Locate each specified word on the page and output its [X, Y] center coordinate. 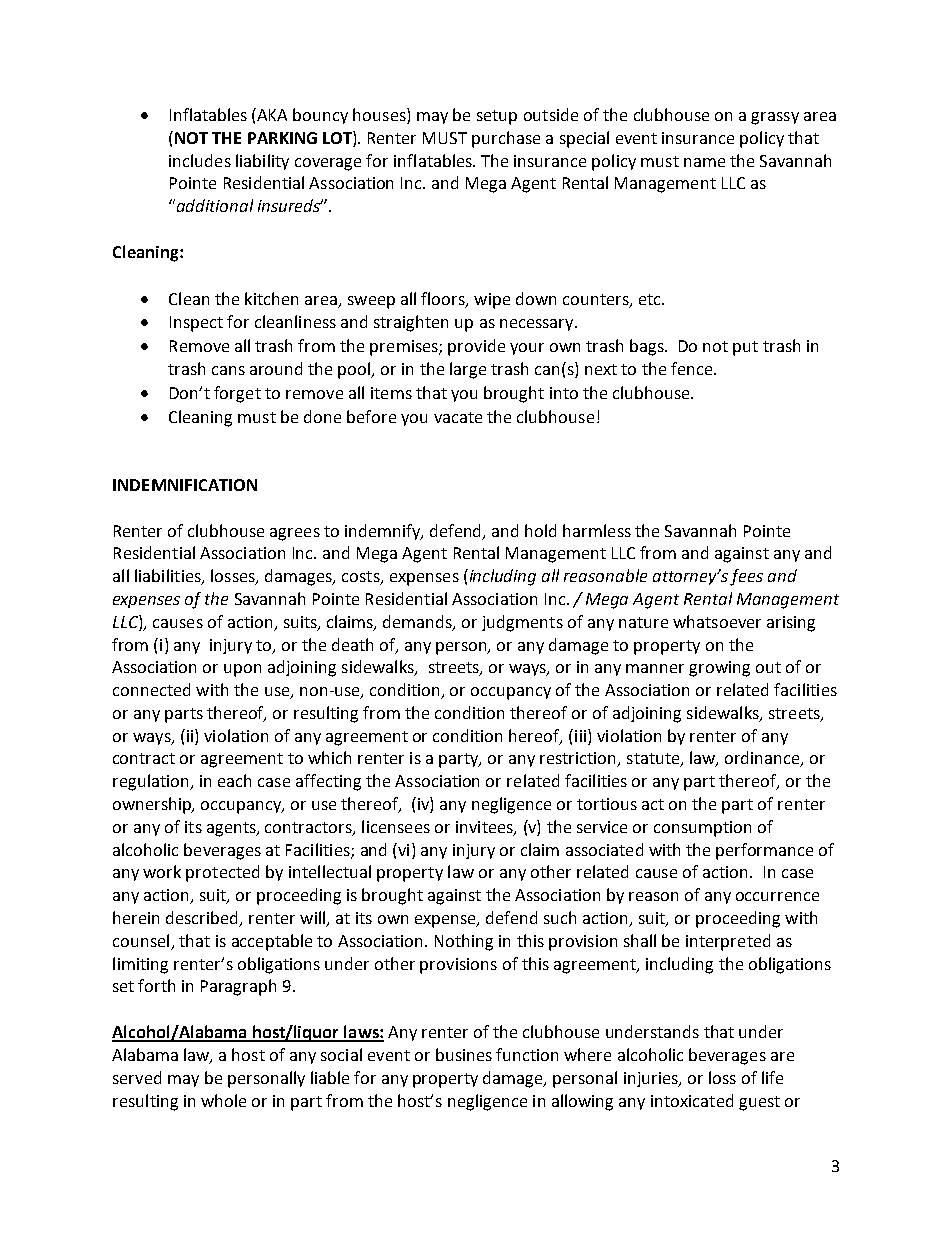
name [704, 162]
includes [200, 160]
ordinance [763, 759]
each [234, 780]
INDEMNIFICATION [185, 485]
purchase [506, 139]
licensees [396, 826]
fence [693, 368]
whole [223, 1100]
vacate [458, 417]
